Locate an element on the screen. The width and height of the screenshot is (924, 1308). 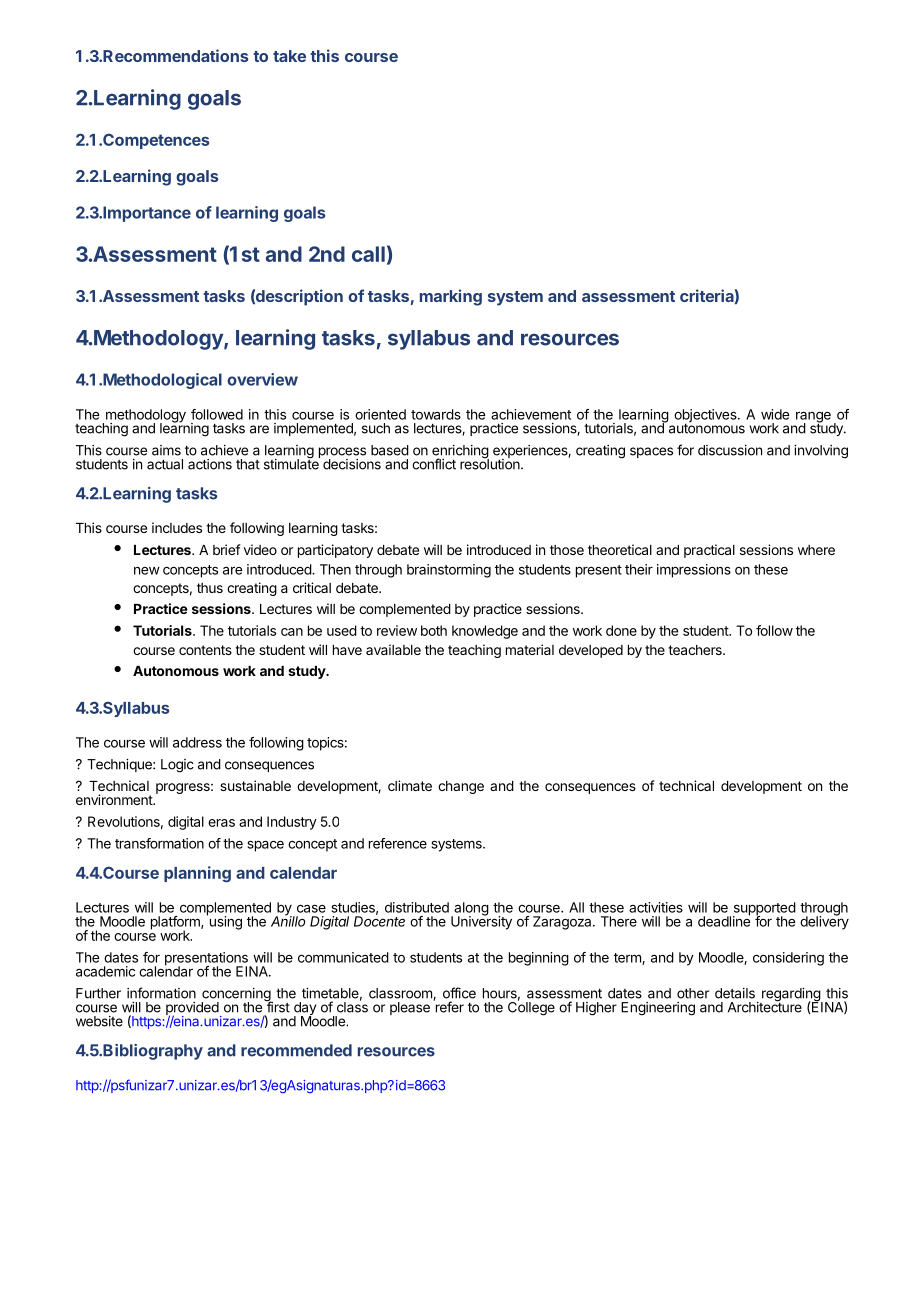
marking is located at coordinates (451, 297).
